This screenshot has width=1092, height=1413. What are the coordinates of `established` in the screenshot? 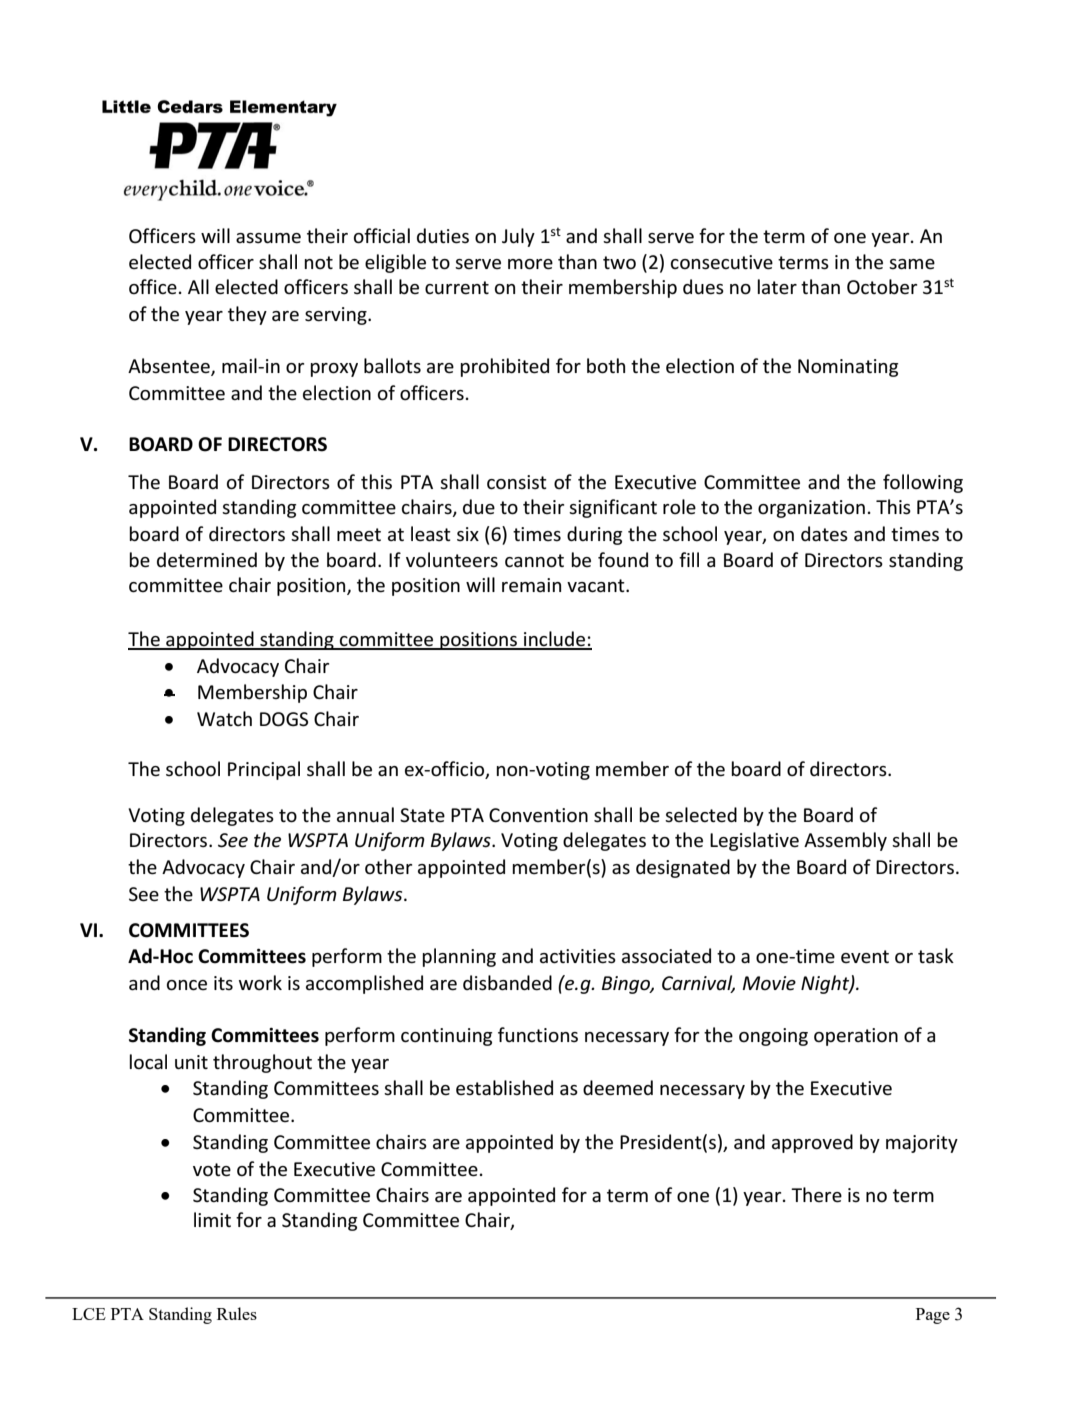 It's located at (504, 1088).
